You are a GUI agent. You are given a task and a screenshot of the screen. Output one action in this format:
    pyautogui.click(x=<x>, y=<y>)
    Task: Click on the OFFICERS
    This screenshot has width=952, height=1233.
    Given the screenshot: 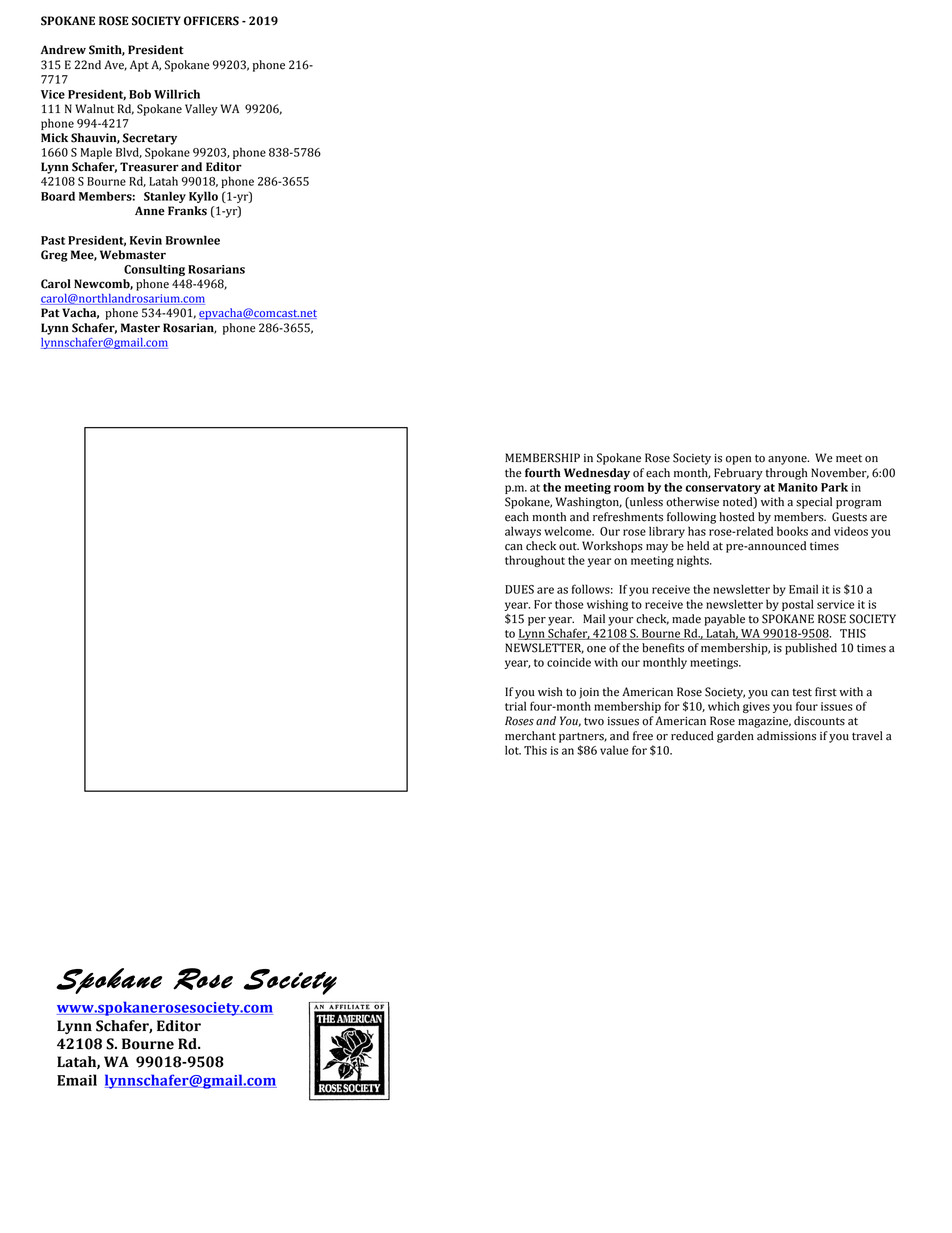 What is the action you would take?
    pyautogui.click(x=211, y=21)
